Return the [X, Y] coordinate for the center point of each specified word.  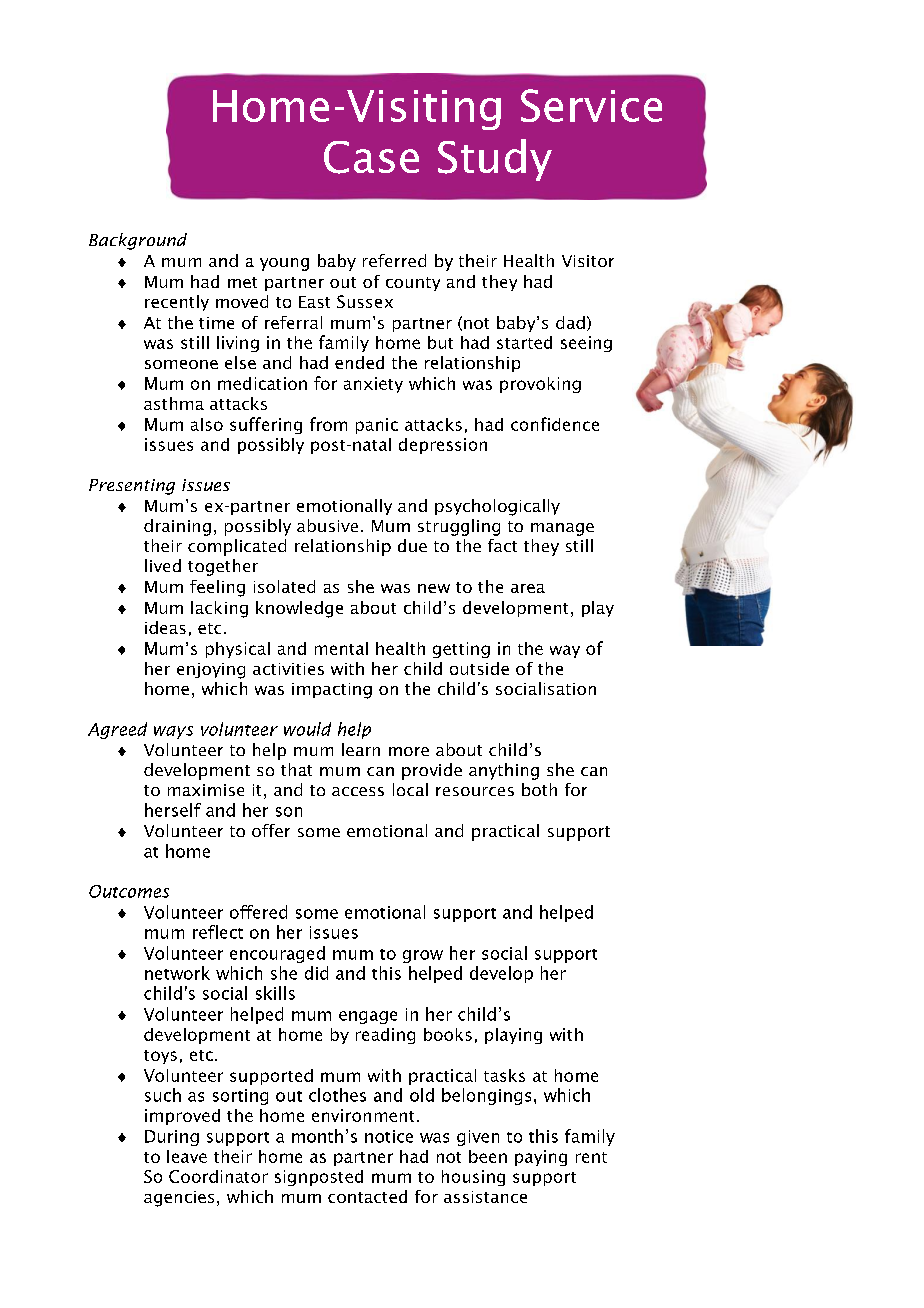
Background [138, 241]
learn [361, 749]
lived [163, 565]
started [524, 342]
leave [187, 1156]
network [177, 973]
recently [177, 303]
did [316, 973]
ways [173, 732]
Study [495, 160]
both [539, 789]
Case [371, 157]
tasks [504, 1075]
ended [359, 362]
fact [502, 545]
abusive [327, 525]
